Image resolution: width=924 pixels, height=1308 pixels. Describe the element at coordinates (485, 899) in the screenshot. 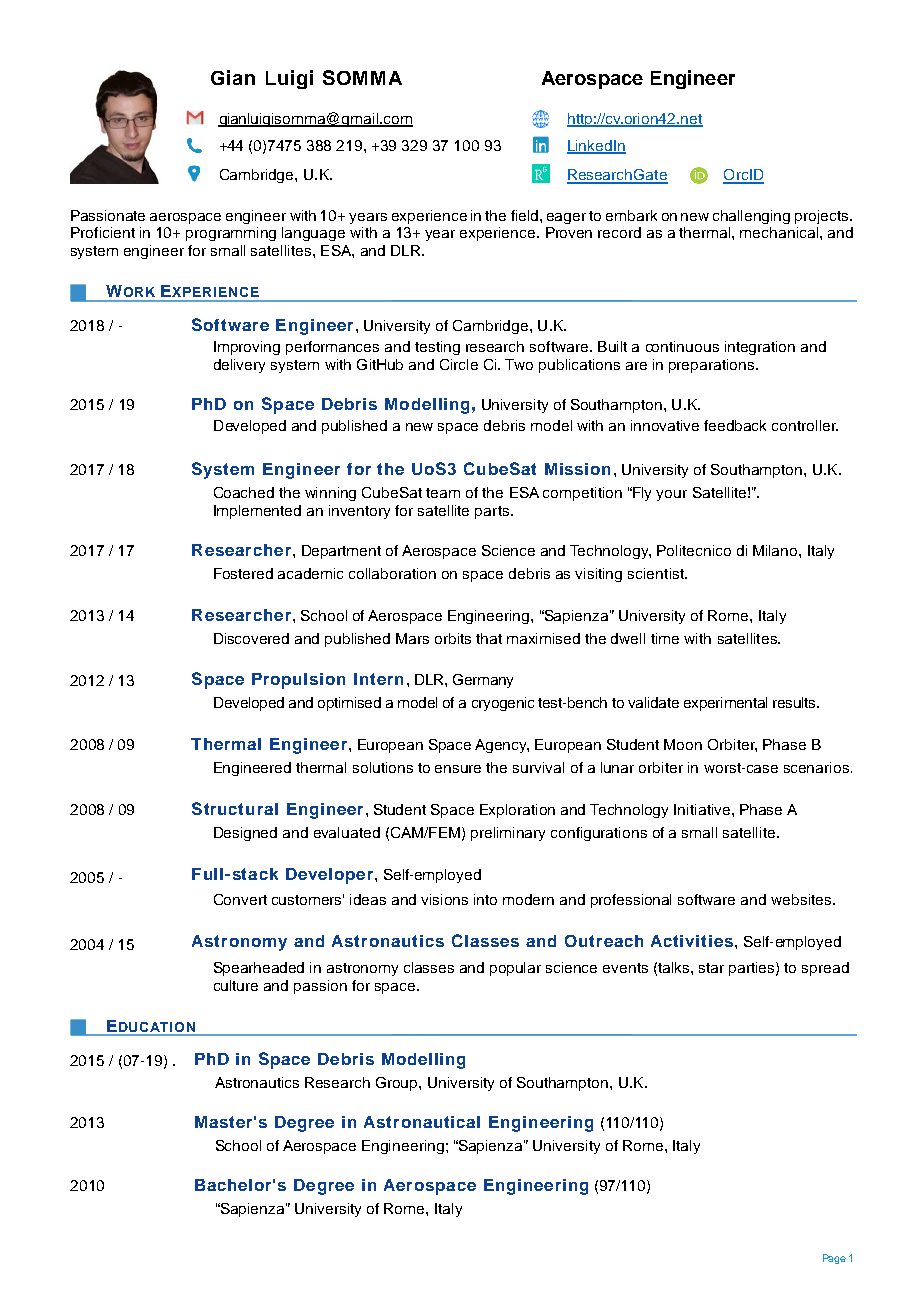

I see `into` at that location.
